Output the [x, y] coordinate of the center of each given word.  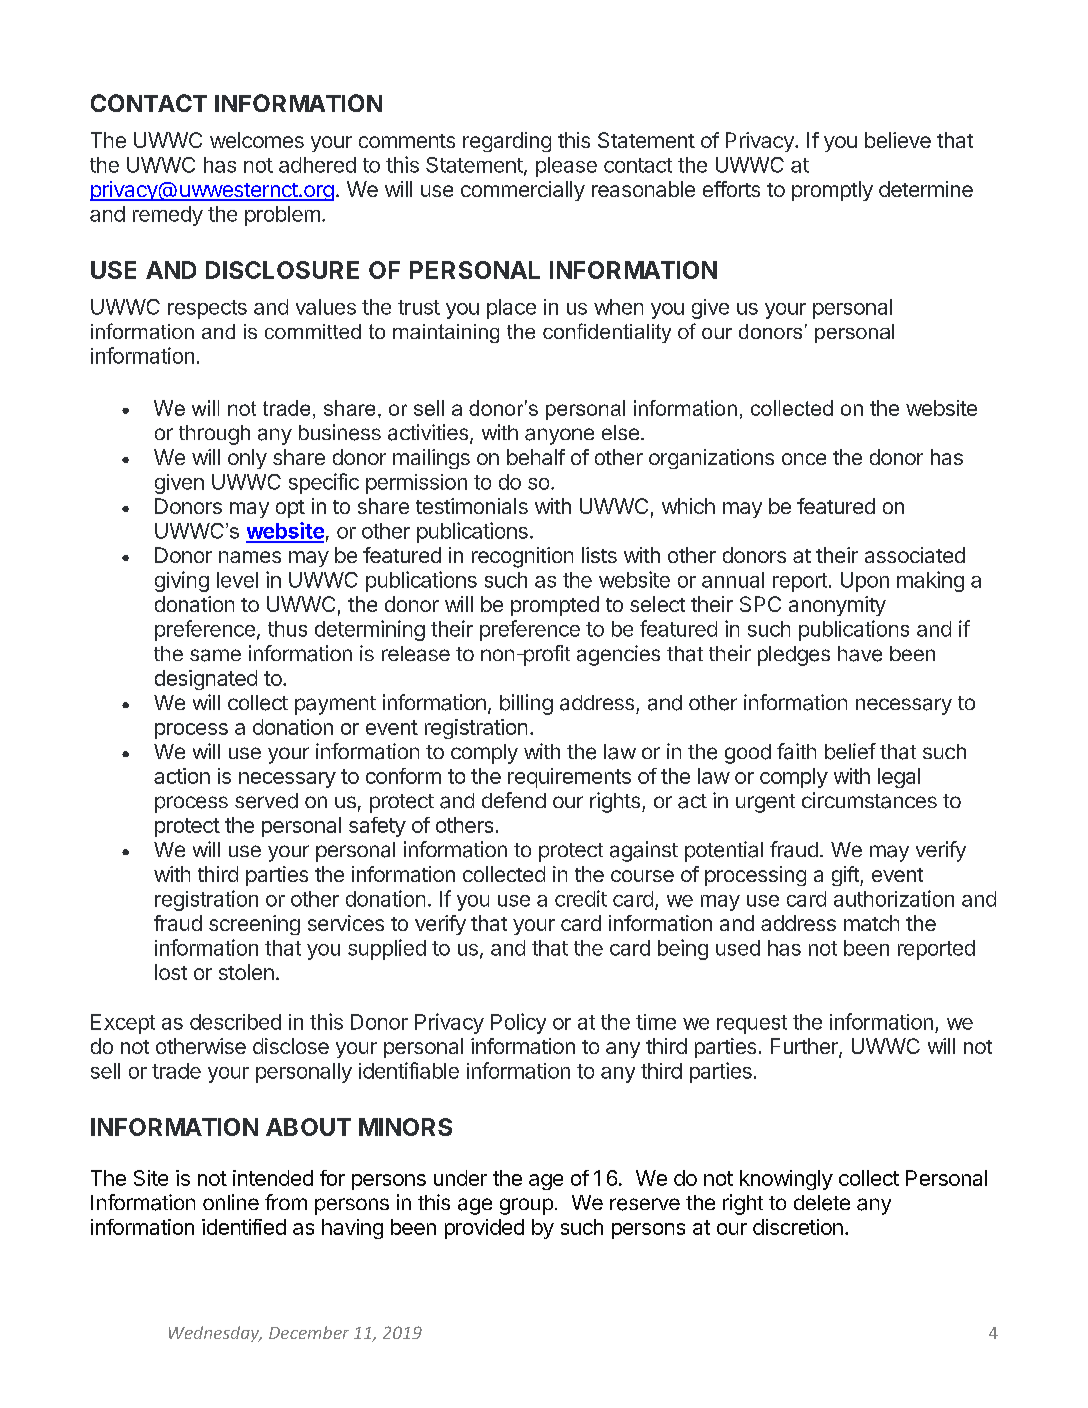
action [182, 776]
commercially [523, 191]
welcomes [257, 140]
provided [484, 1229]
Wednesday [215, 1334]
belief [850, 751]
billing [526, 704]
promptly [832, 191]
